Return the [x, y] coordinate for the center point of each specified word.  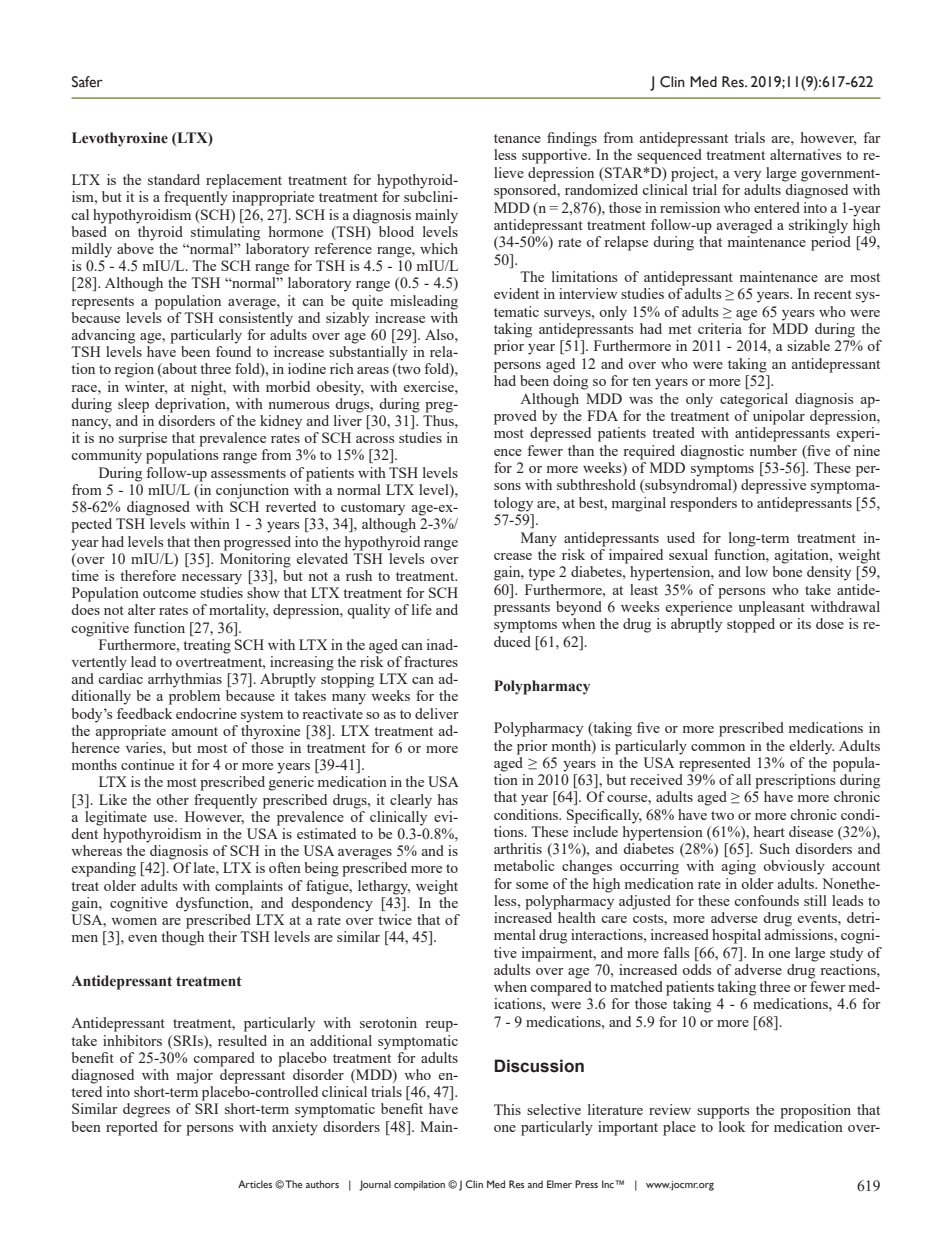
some [532, 885]
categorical [754, 400]
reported [132, 1128]
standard [174, 179]
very [747, 176]
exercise [430, 386]
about [179, 370]
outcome [169, 593]
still [815, 900]
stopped [751, 625]
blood [395, 230]
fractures [431, 661]
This [507, 1109]
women [134, 921]
